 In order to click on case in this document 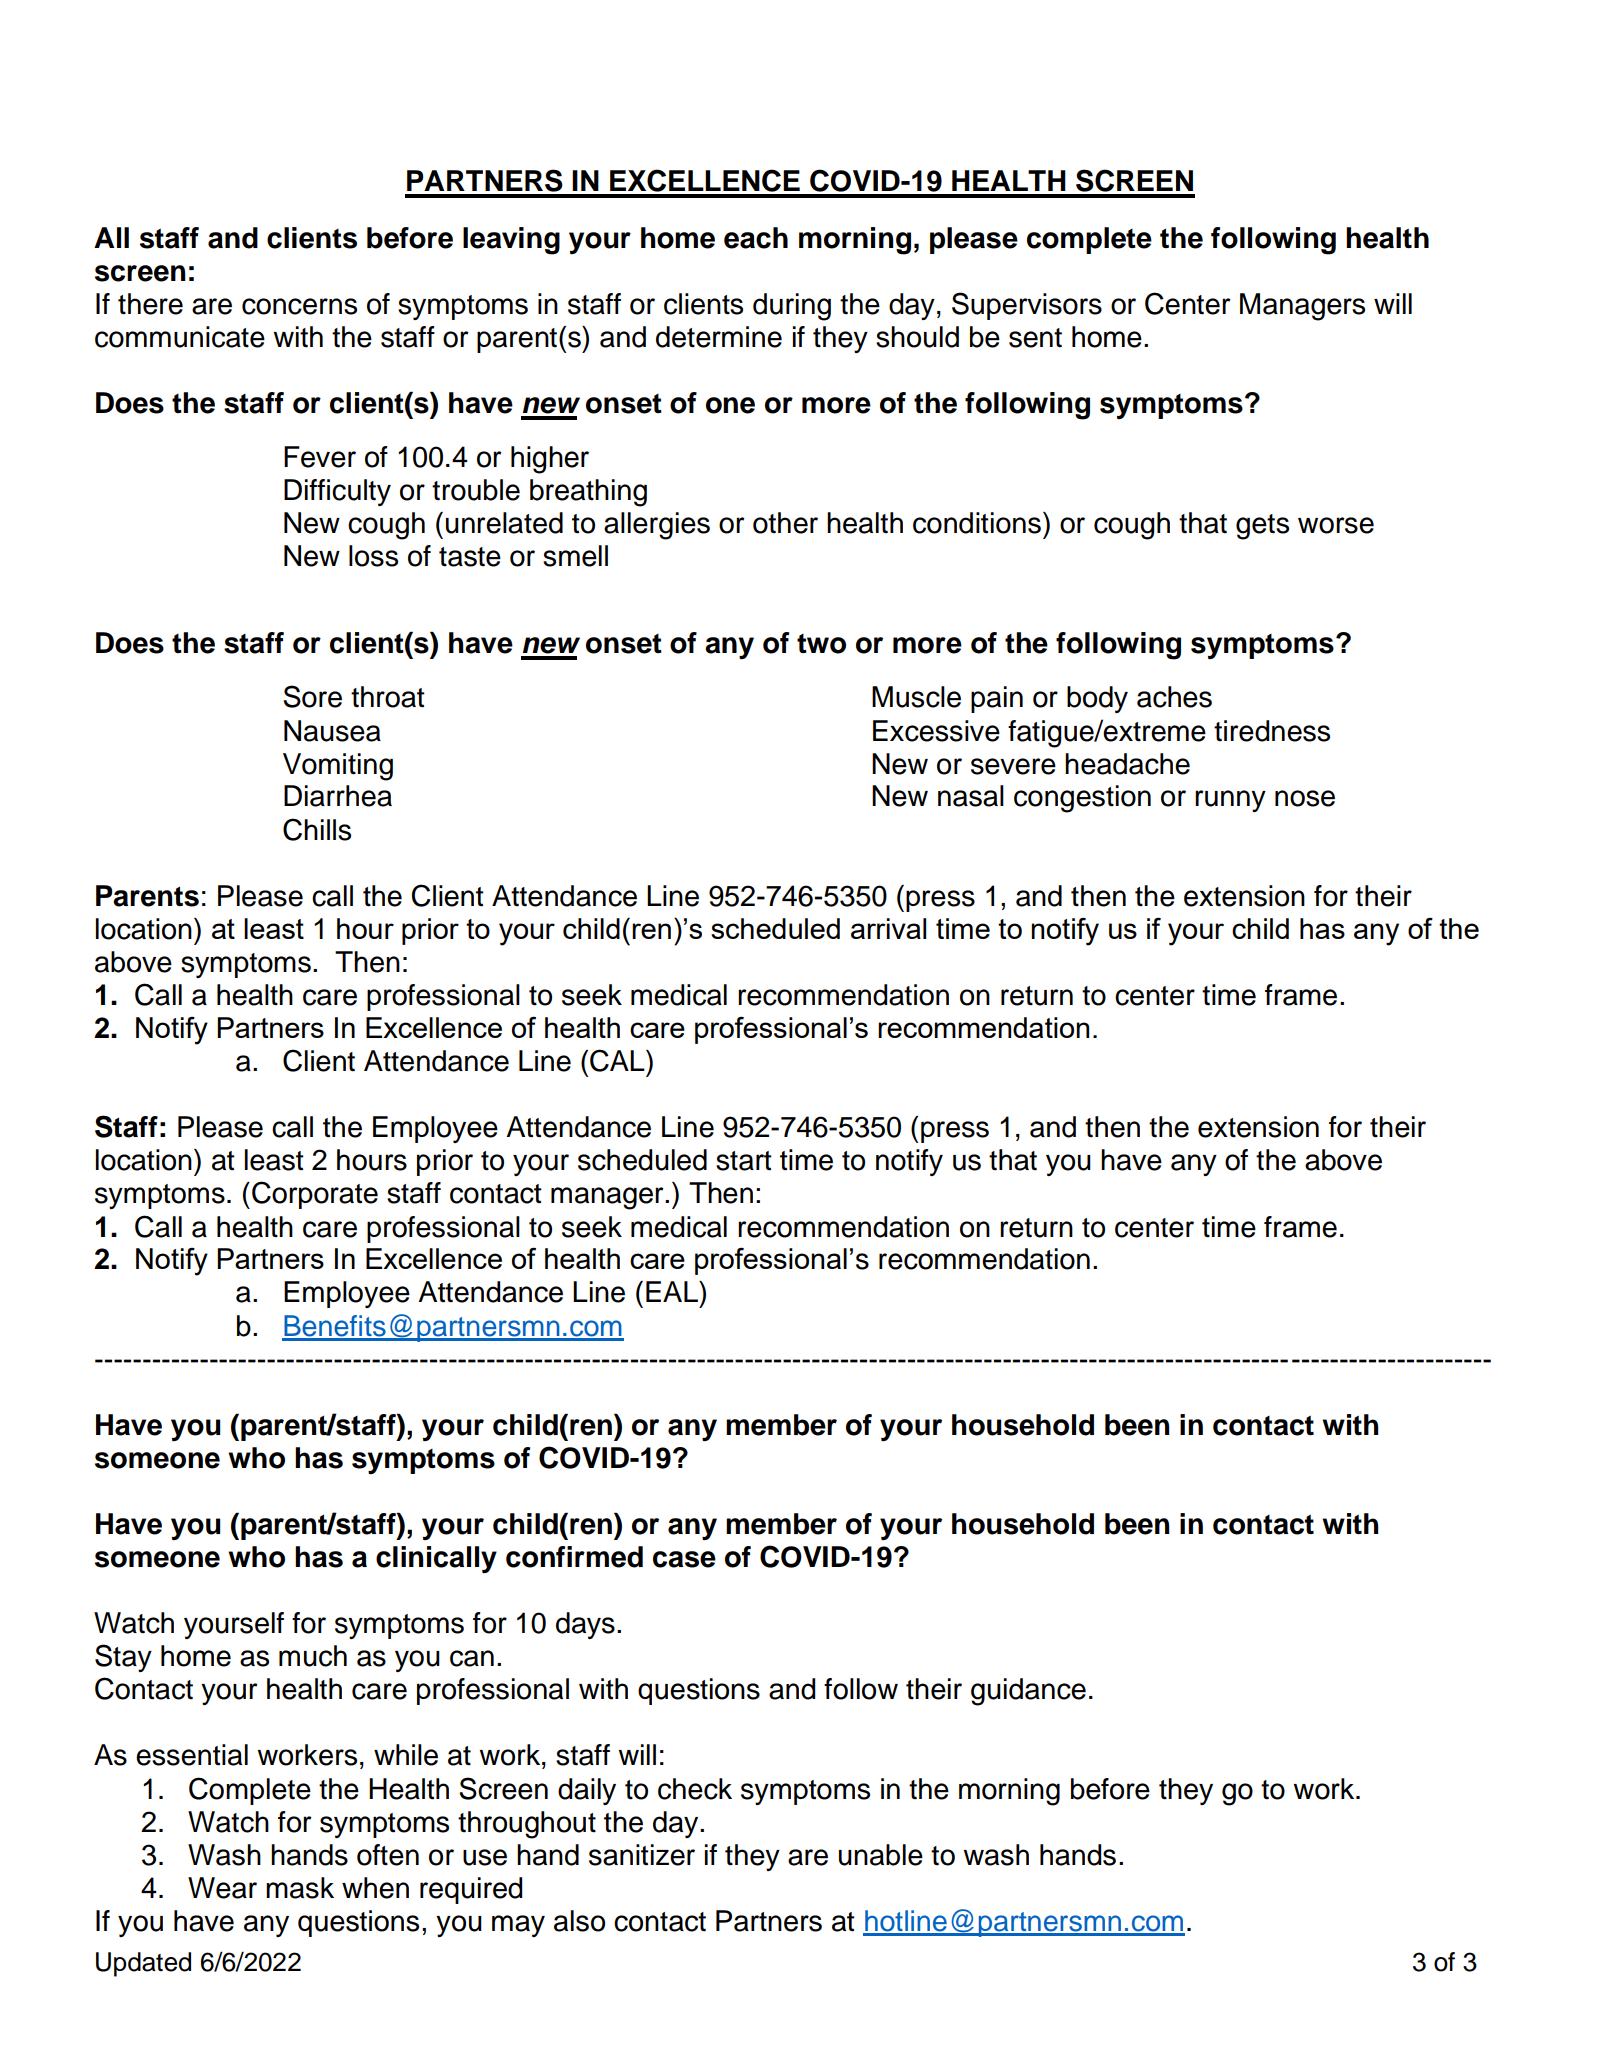, I will do `click(684, 1559)`.
